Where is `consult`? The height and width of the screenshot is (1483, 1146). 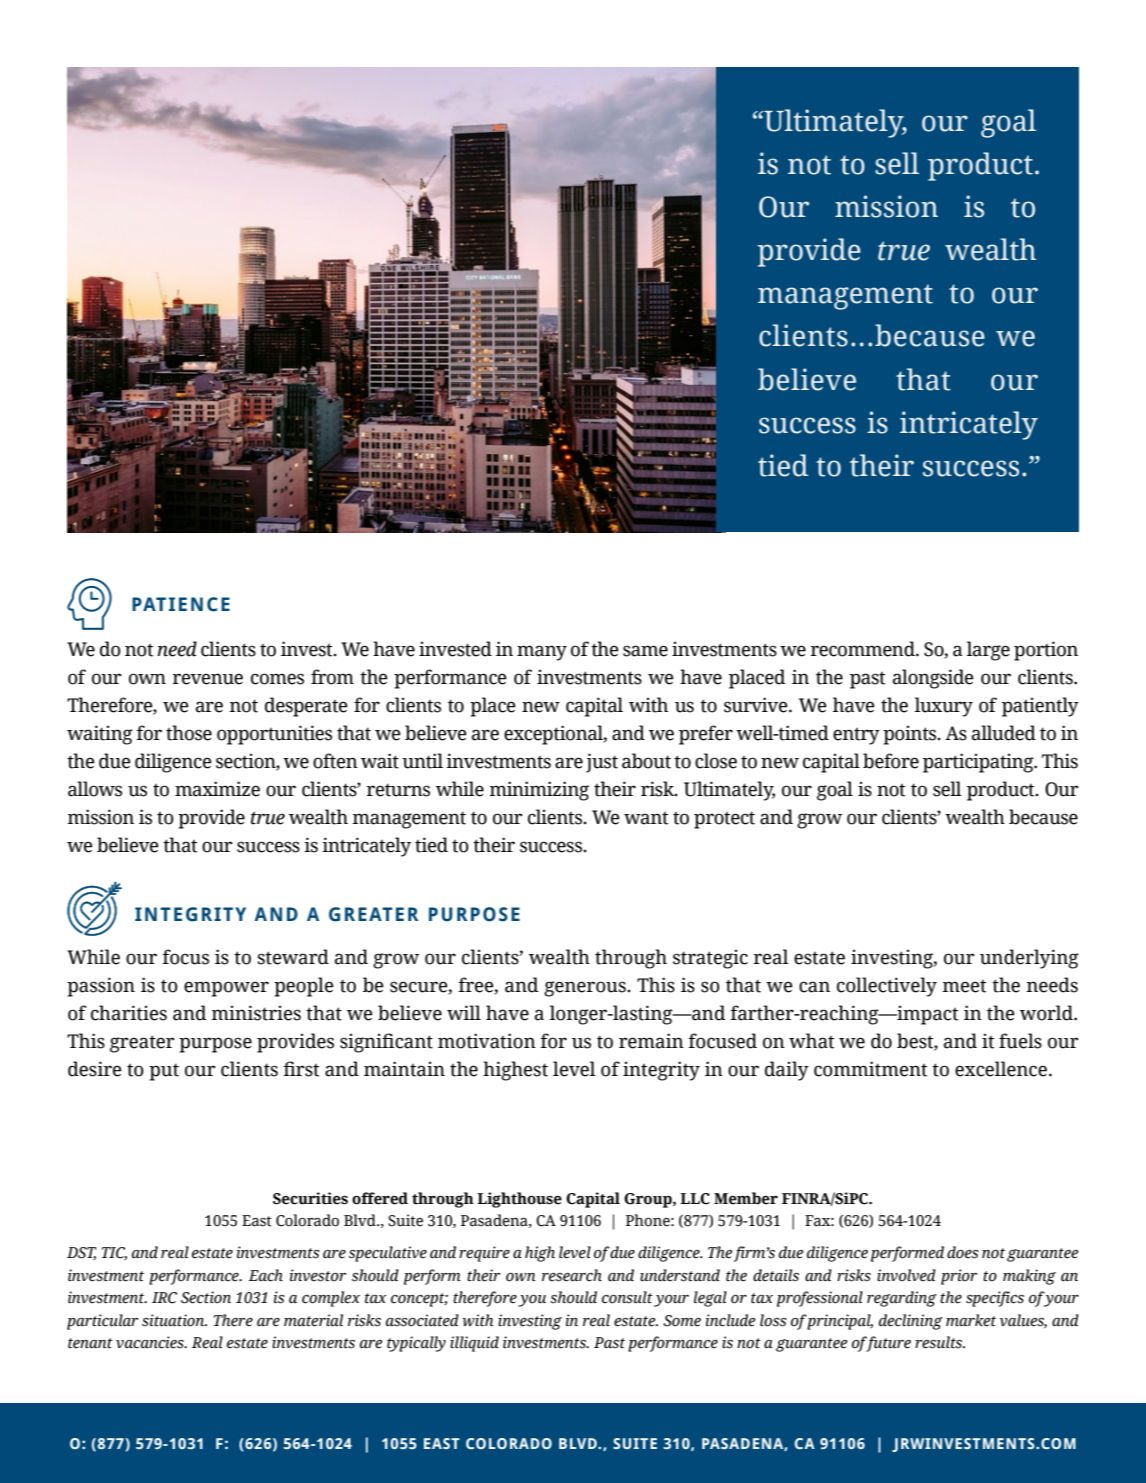 consult is located at coordinates (627, 1297).
